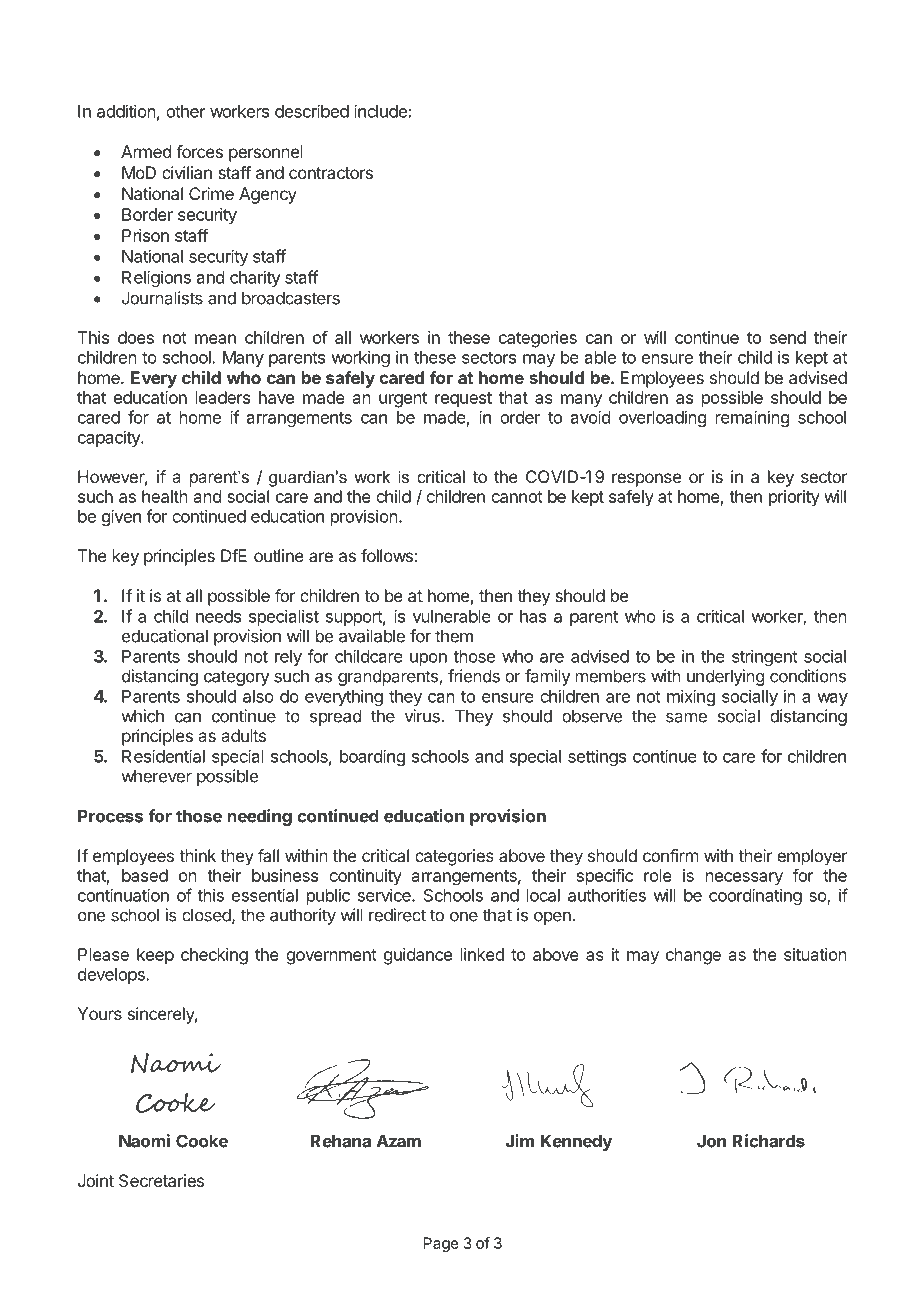  I want to click on friends, so click(474, 676).
